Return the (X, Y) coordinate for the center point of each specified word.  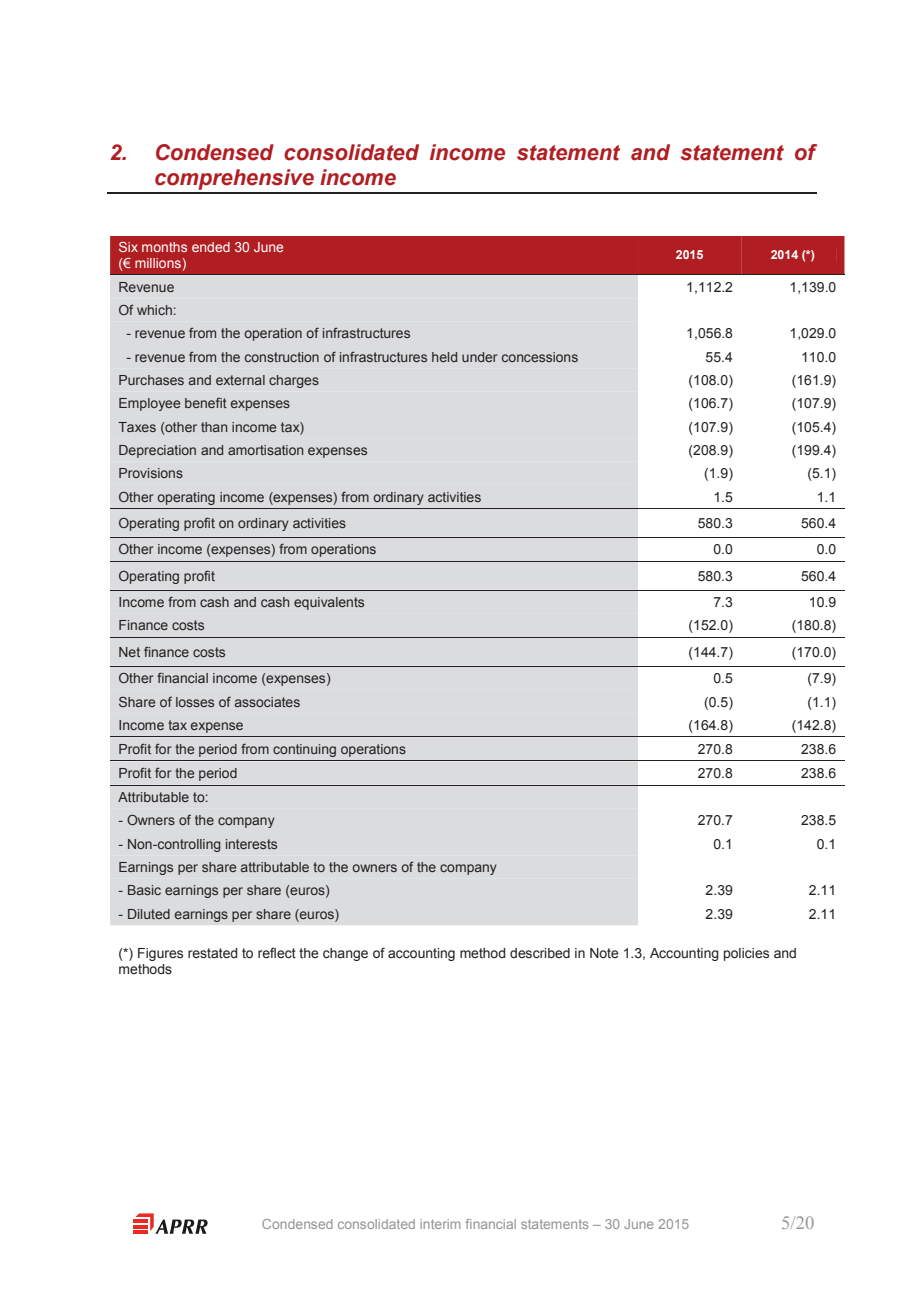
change (345, 954)
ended (211, 247)
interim (440, 1224)
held (444, 357)
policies (746, 954)
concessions (540, 357)
